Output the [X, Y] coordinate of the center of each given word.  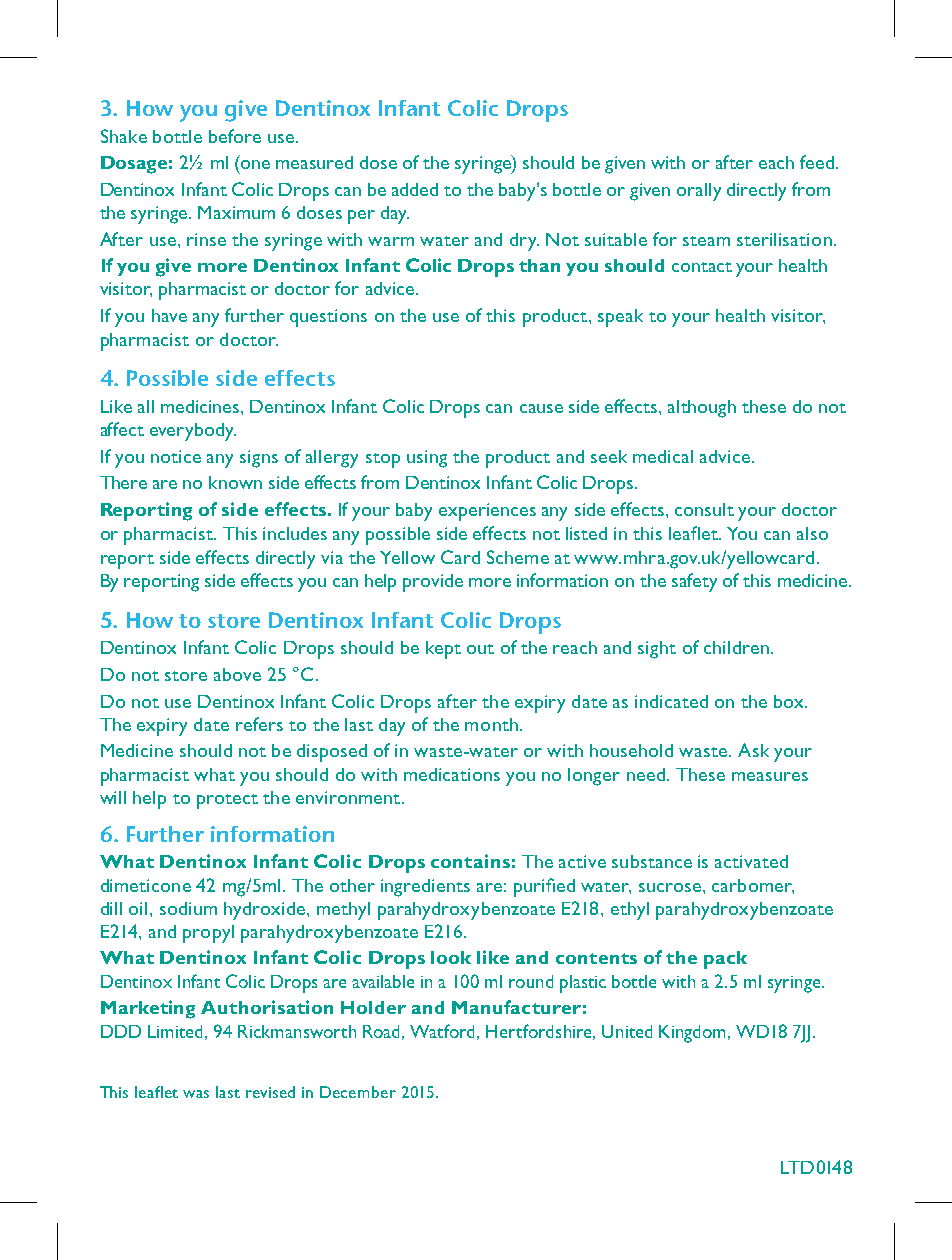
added [415, 189]
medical [663, 456]
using [427, 459]
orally [699, 192]
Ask [753, 750]
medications [452, 774]
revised [270, 1092]
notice [176, 456]
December [358, 1092]
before [235, 136]
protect [227, 801]
